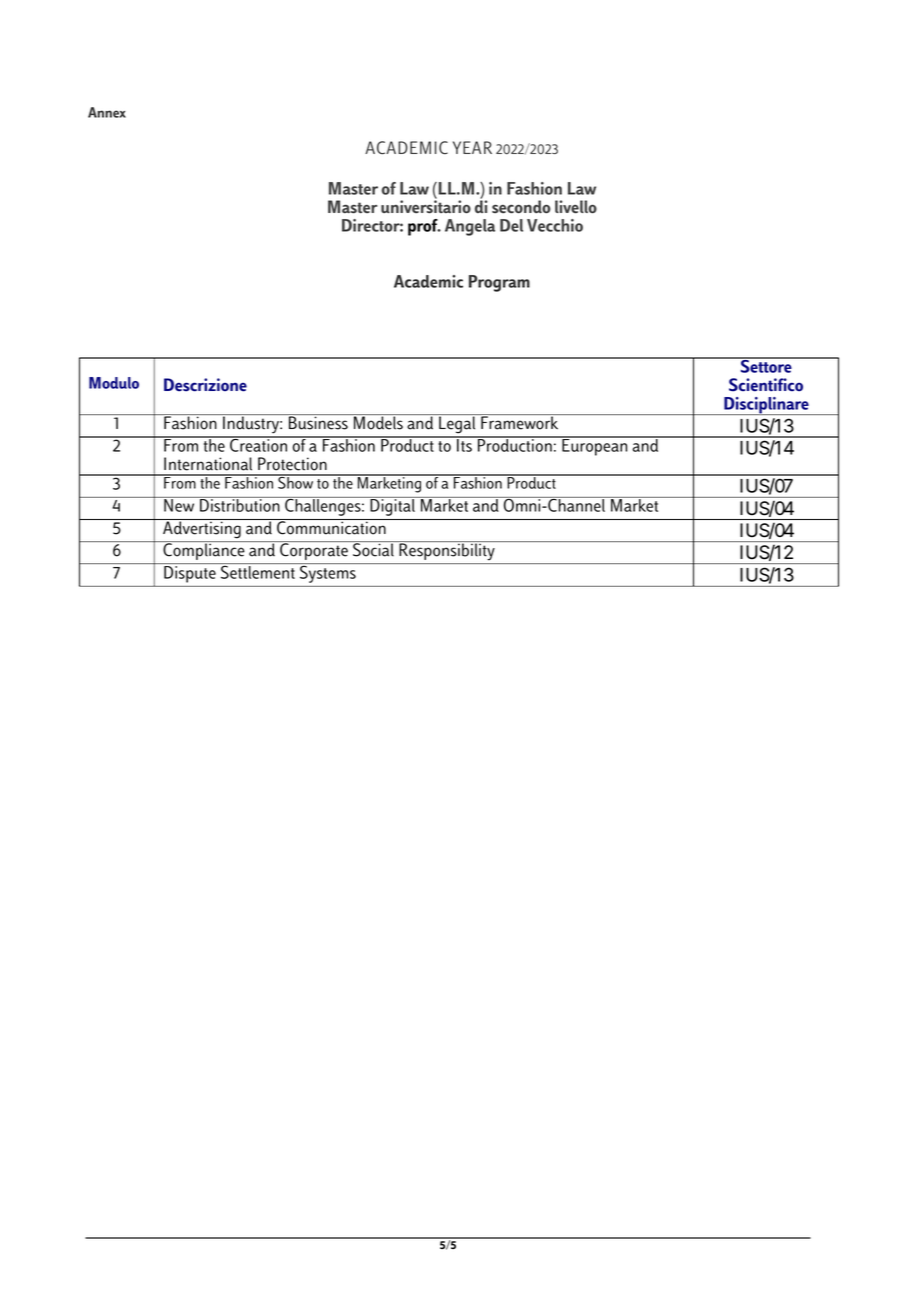 The width and height of the screenshot is (924, 1308). I want to click on Modulo, so click(114, 383).
